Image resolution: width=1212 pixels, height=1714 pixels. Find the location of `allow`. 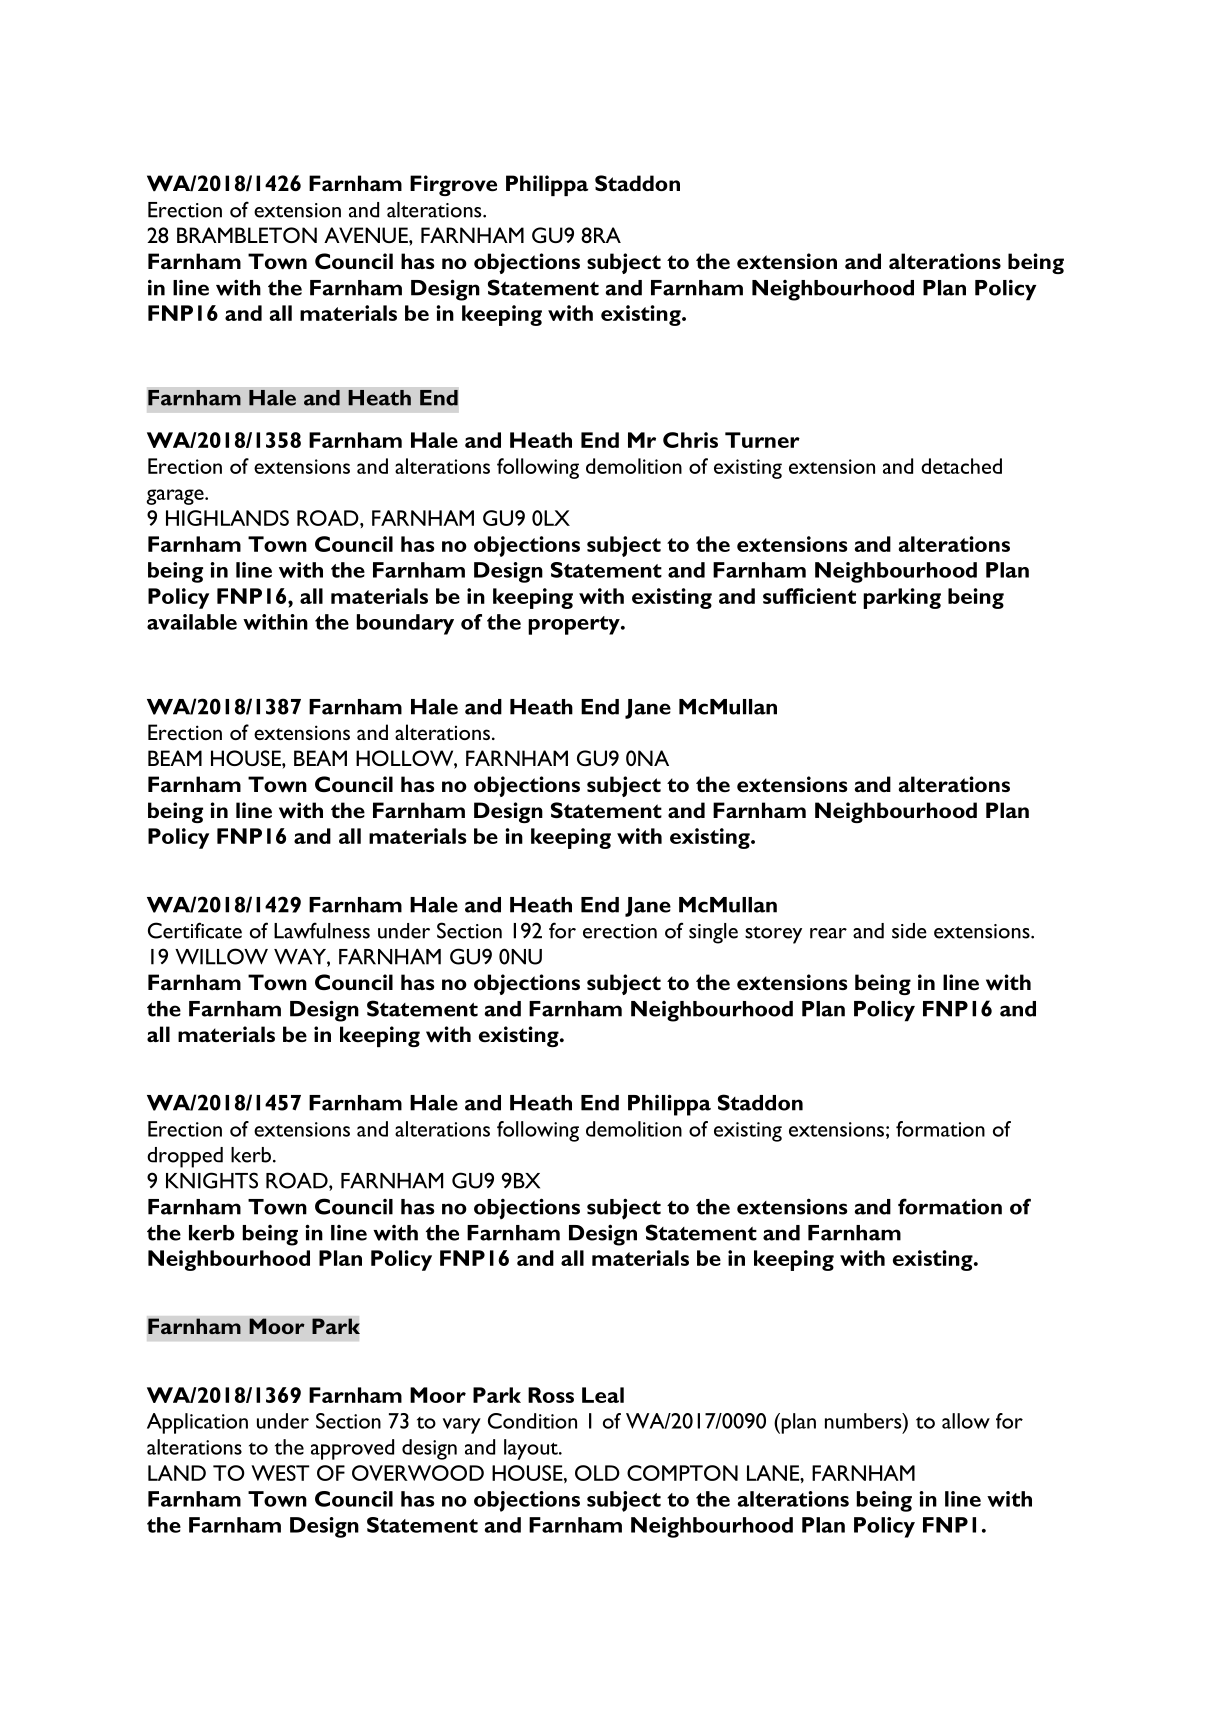

allow is located at coordinates (966, 1421).
